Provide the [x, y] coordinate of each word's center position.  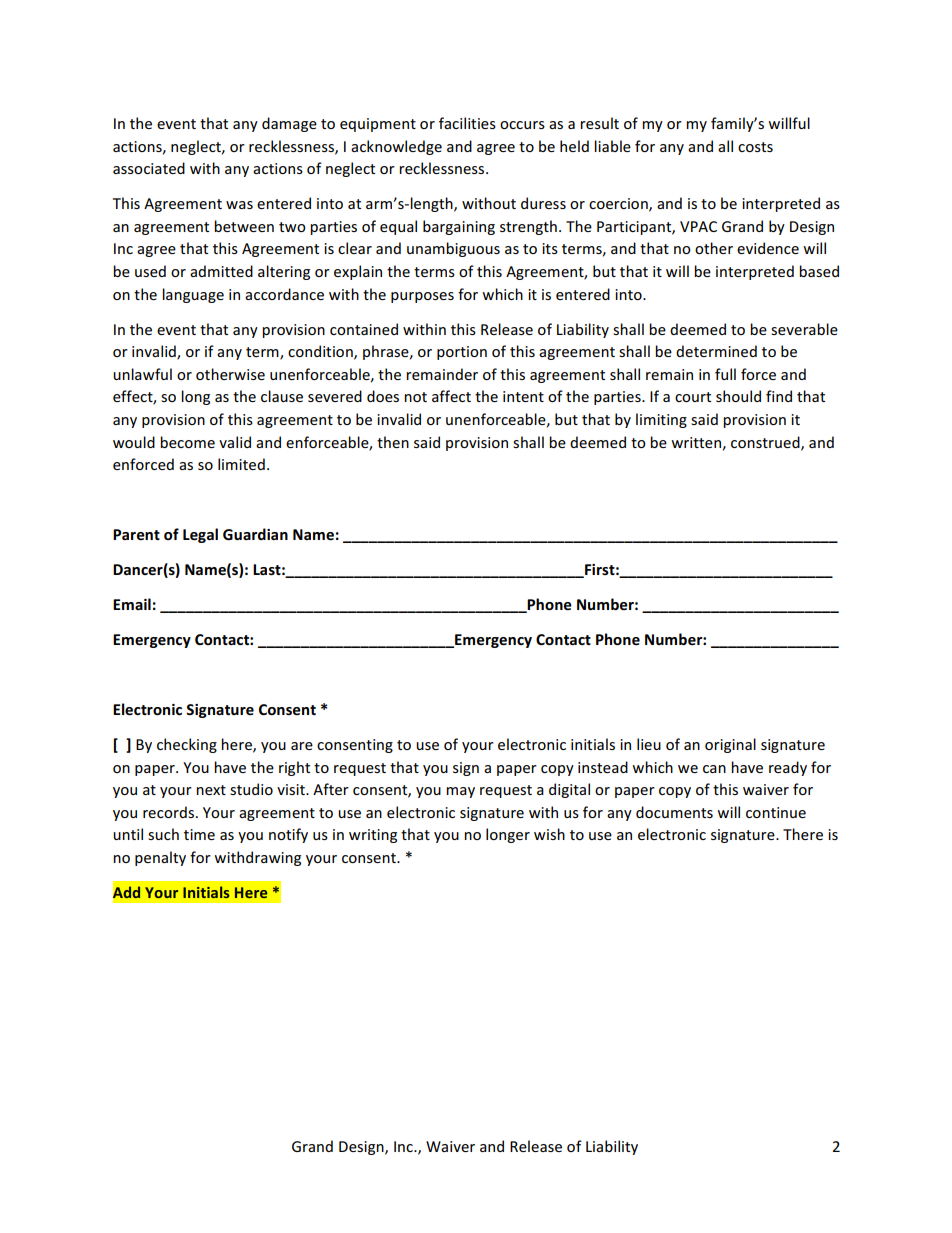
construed [766, 443]
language [193, 295]
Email [132, 604]
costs [755, 147]
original [730, 745]
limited [241, 464]
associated [149, 168]
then [393, 442]
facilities [467, 123]
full [725, 374]
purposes [422, 297]
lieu [649, 744]
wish [549, 834]
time [199, 834]
